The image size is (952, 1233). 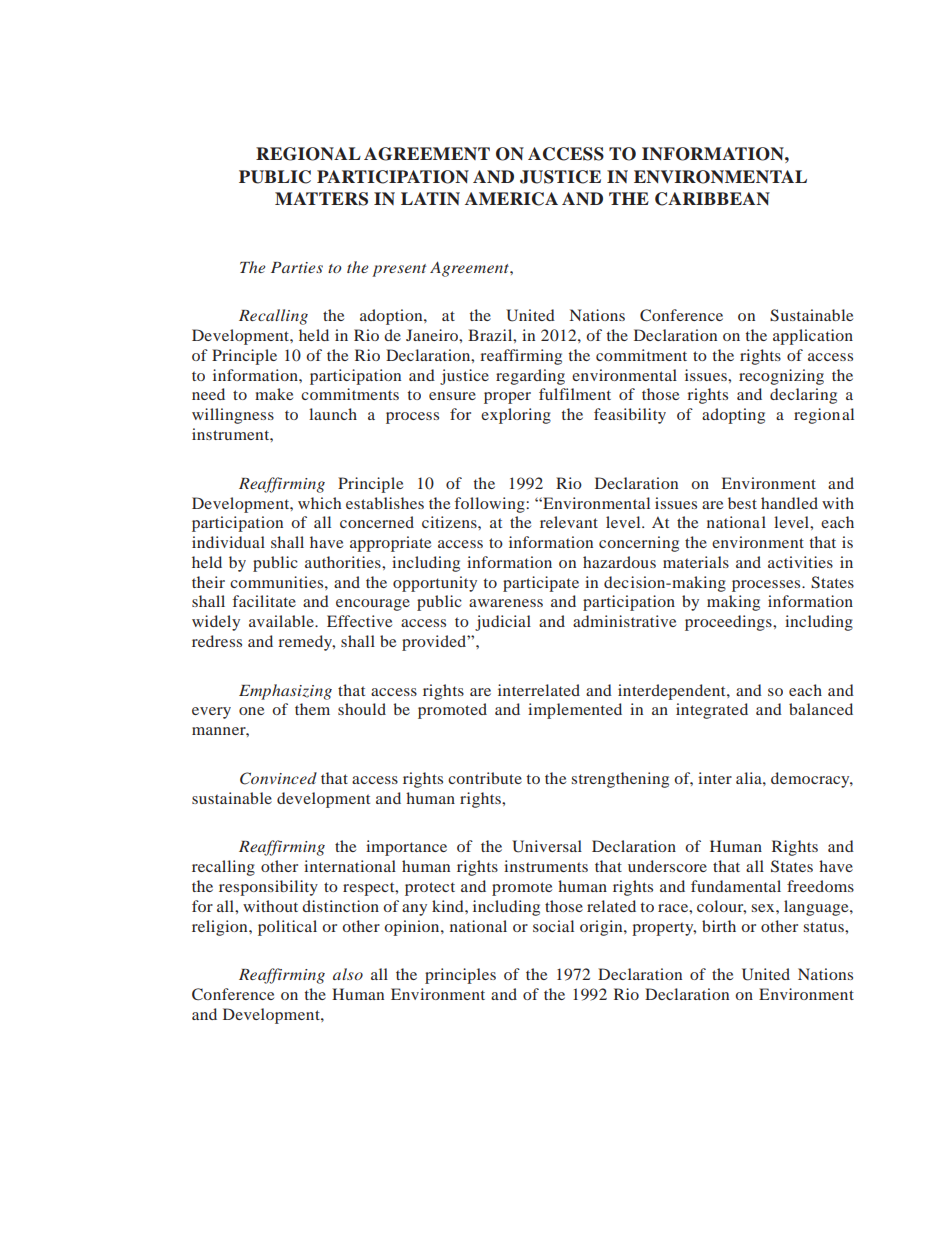 What do you see at coordinates (274, 394) in the screenshot?
I see `make` at bounding box center [274, 394].
